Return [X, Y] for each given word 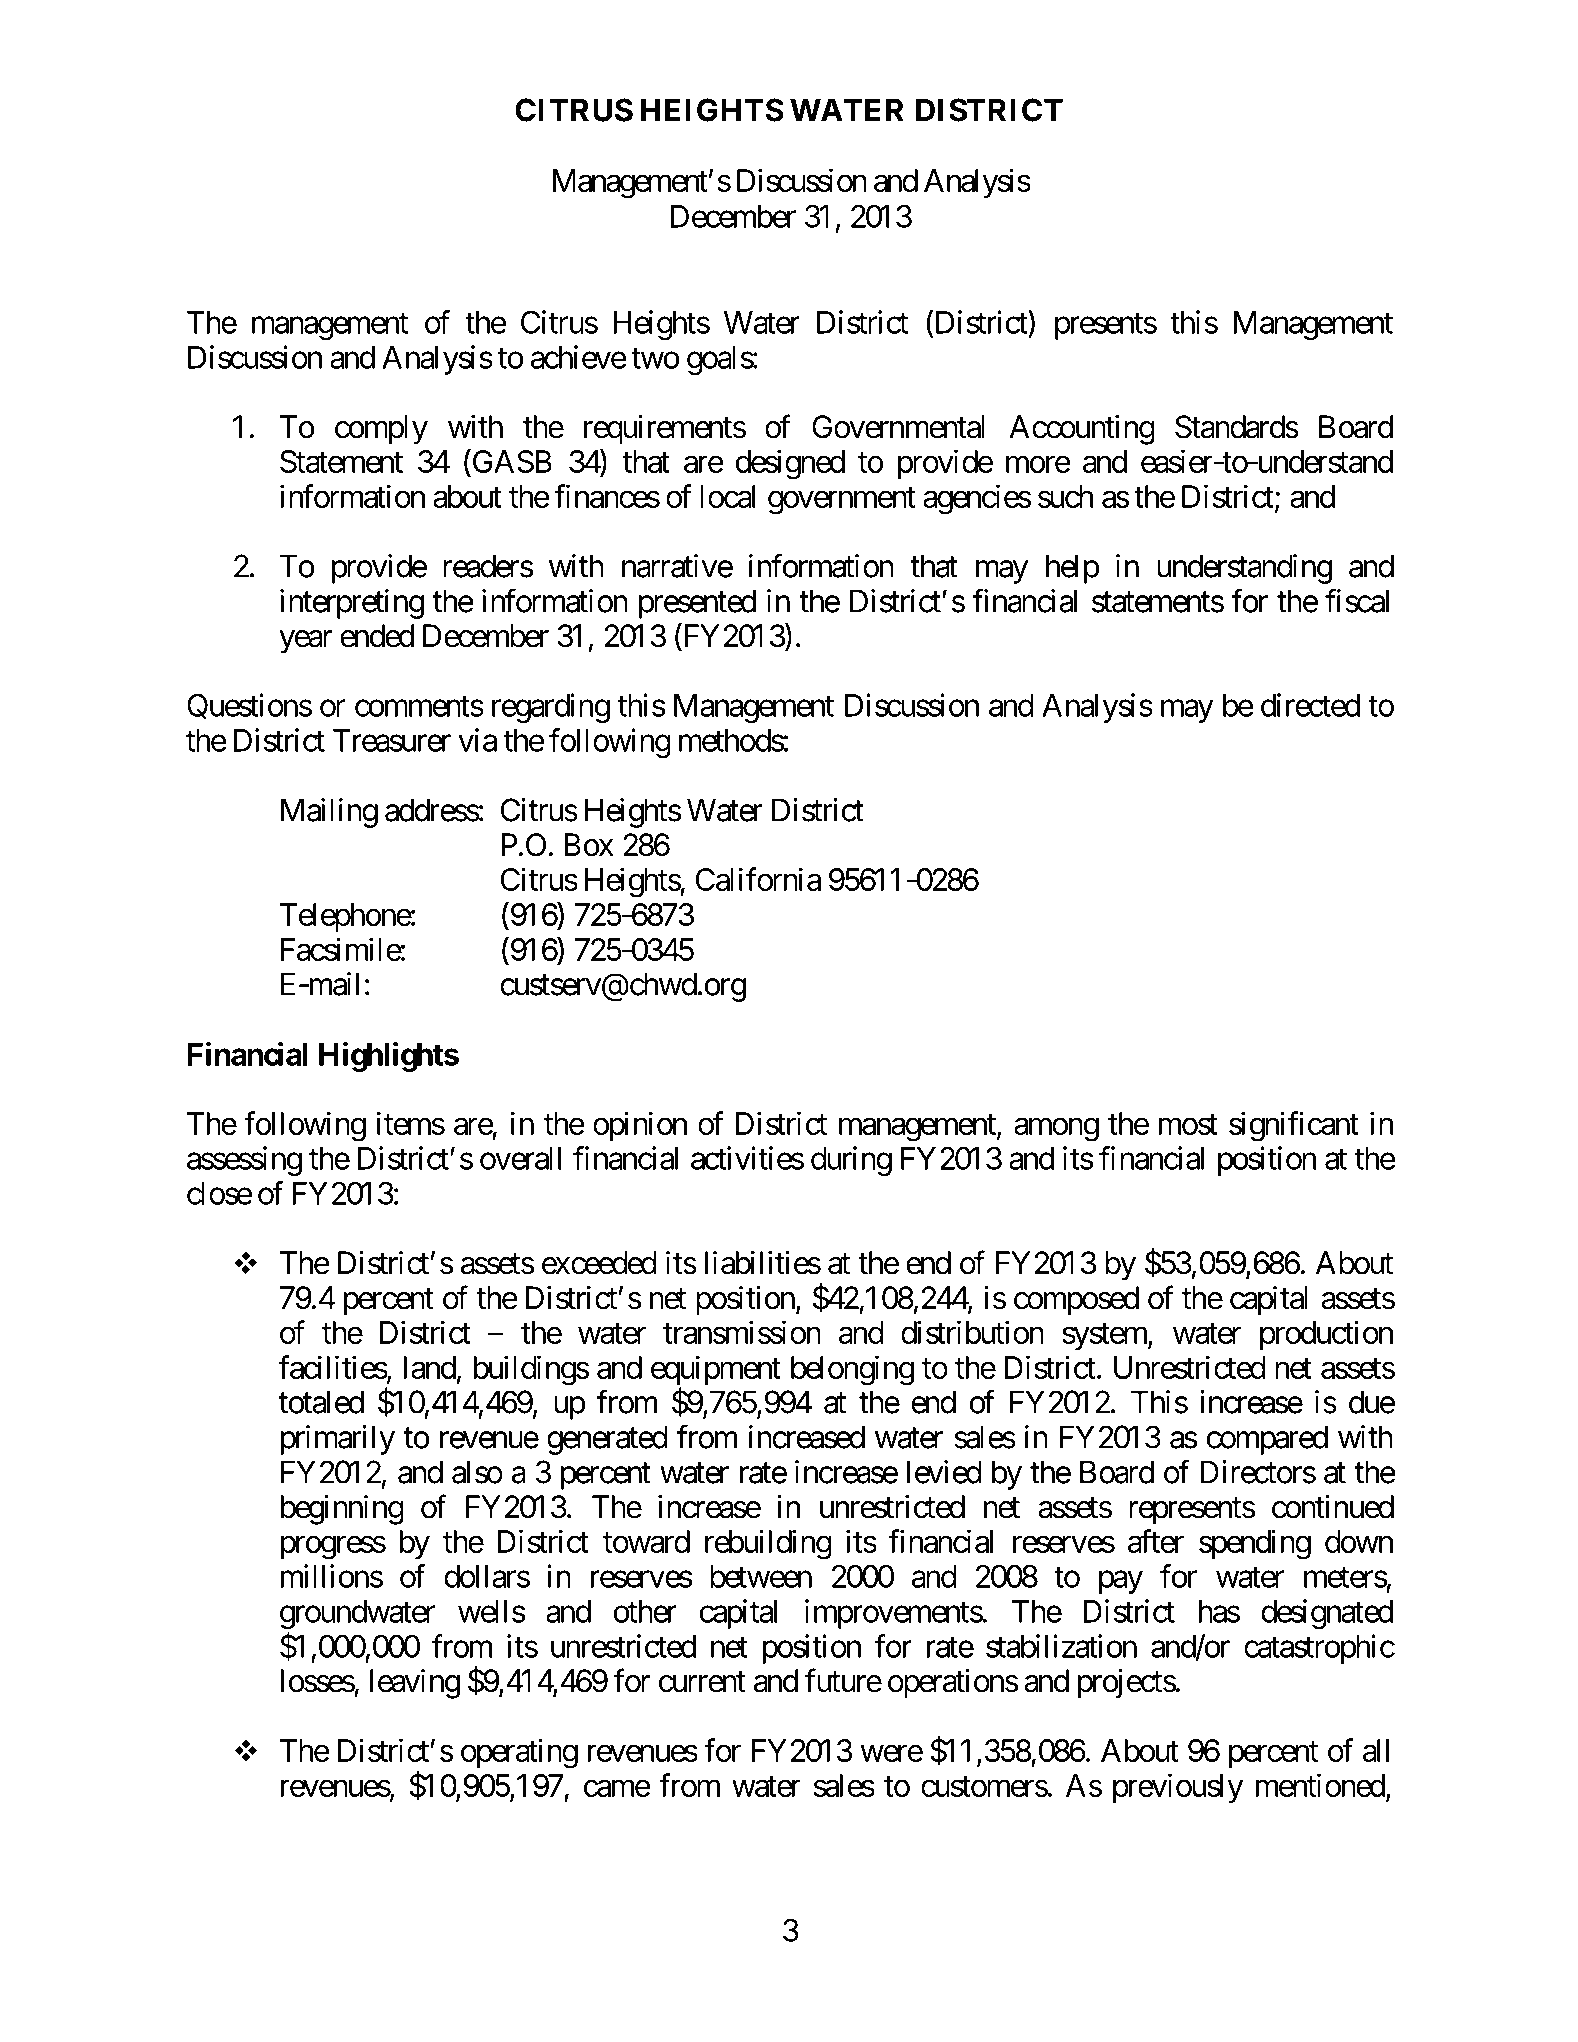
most [1188, 1124]
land [430, 1367]
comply [381, 430]
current [702, 1682]
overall [520, 1158]
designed [790, 464]
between [761, 1576]
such [1065, 496]
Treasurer [392, 740]
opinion [640, 1126]
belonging [852, 1370]
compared [1267, 1440]
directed [1310, 705]
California [758, 879]
